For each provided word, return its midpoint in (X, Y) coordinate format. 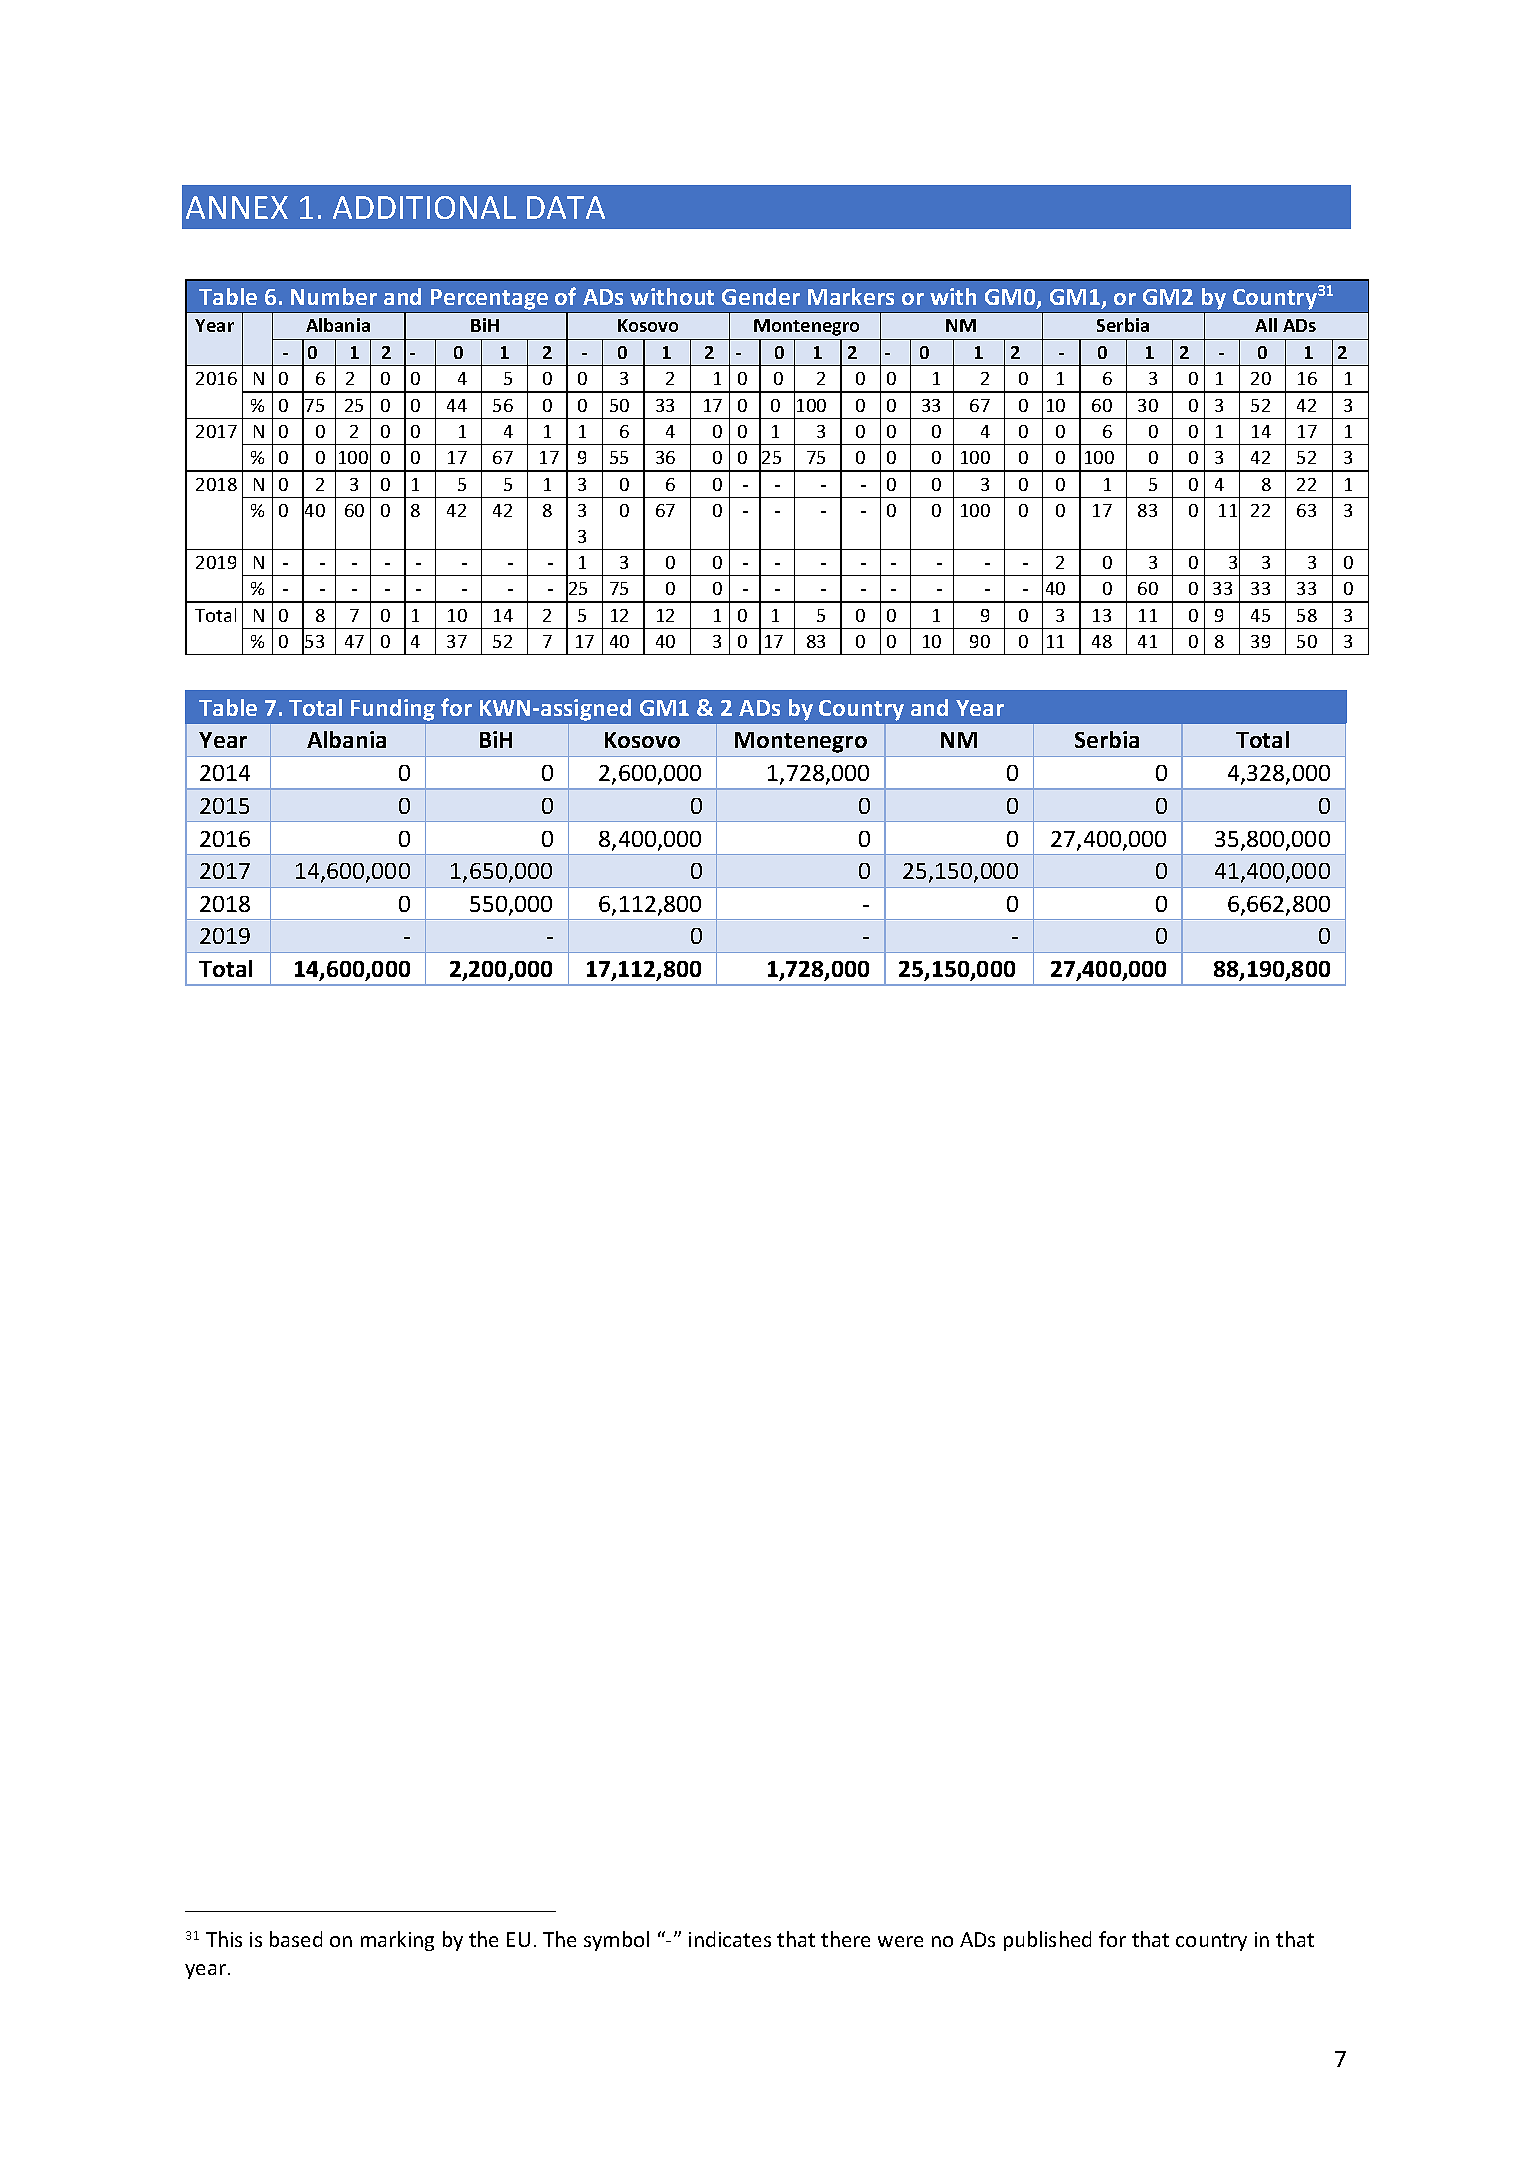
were (900, 1941)
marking (397, 1941)
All (1266, 325)
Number (334, 296)
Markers (851, 296)
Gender (761, 296)
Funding (393, 710)
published (1047, 1941)
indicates (730, 1939)
